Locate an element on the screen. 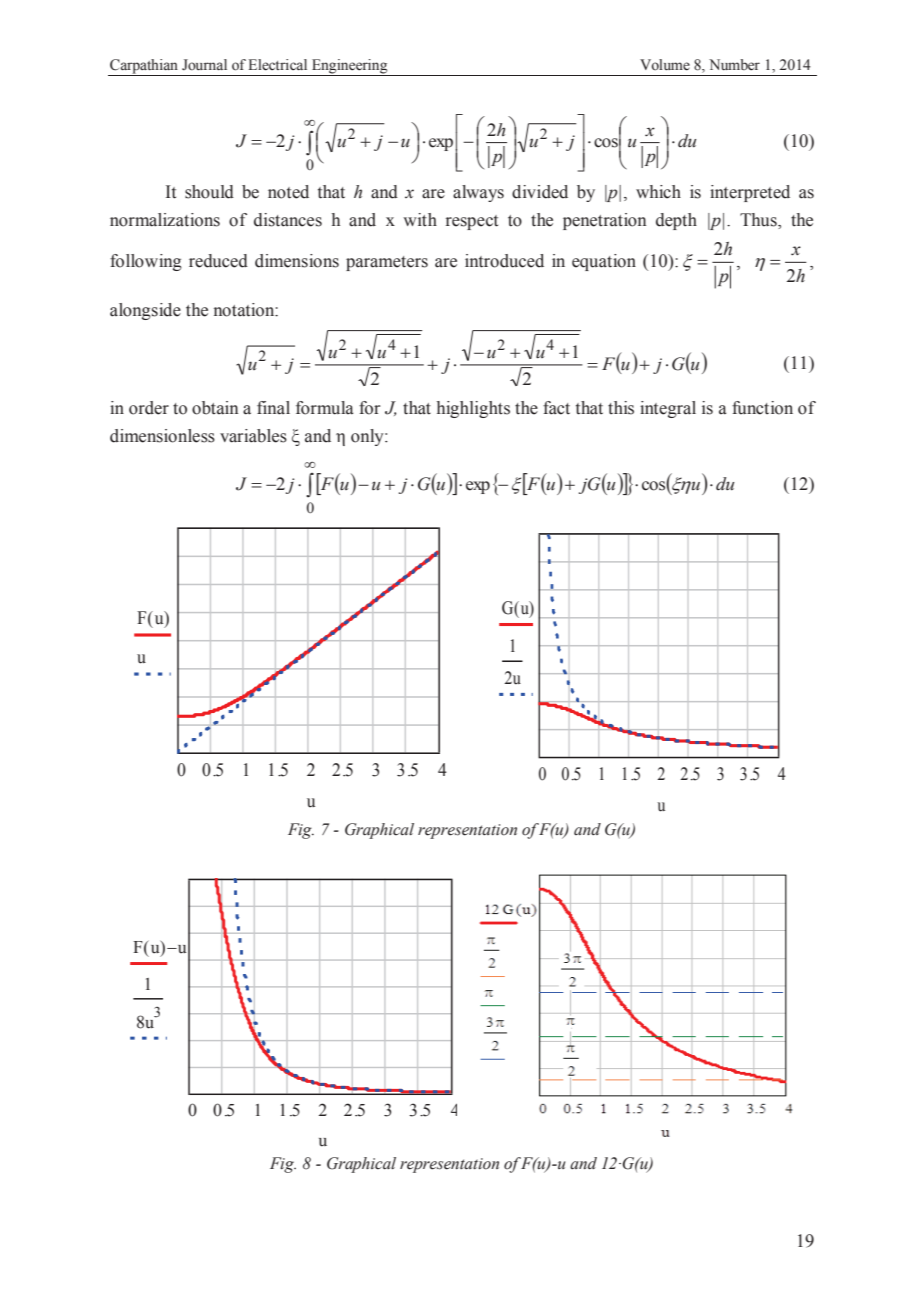  equation is located at coordinates (604, 262).
